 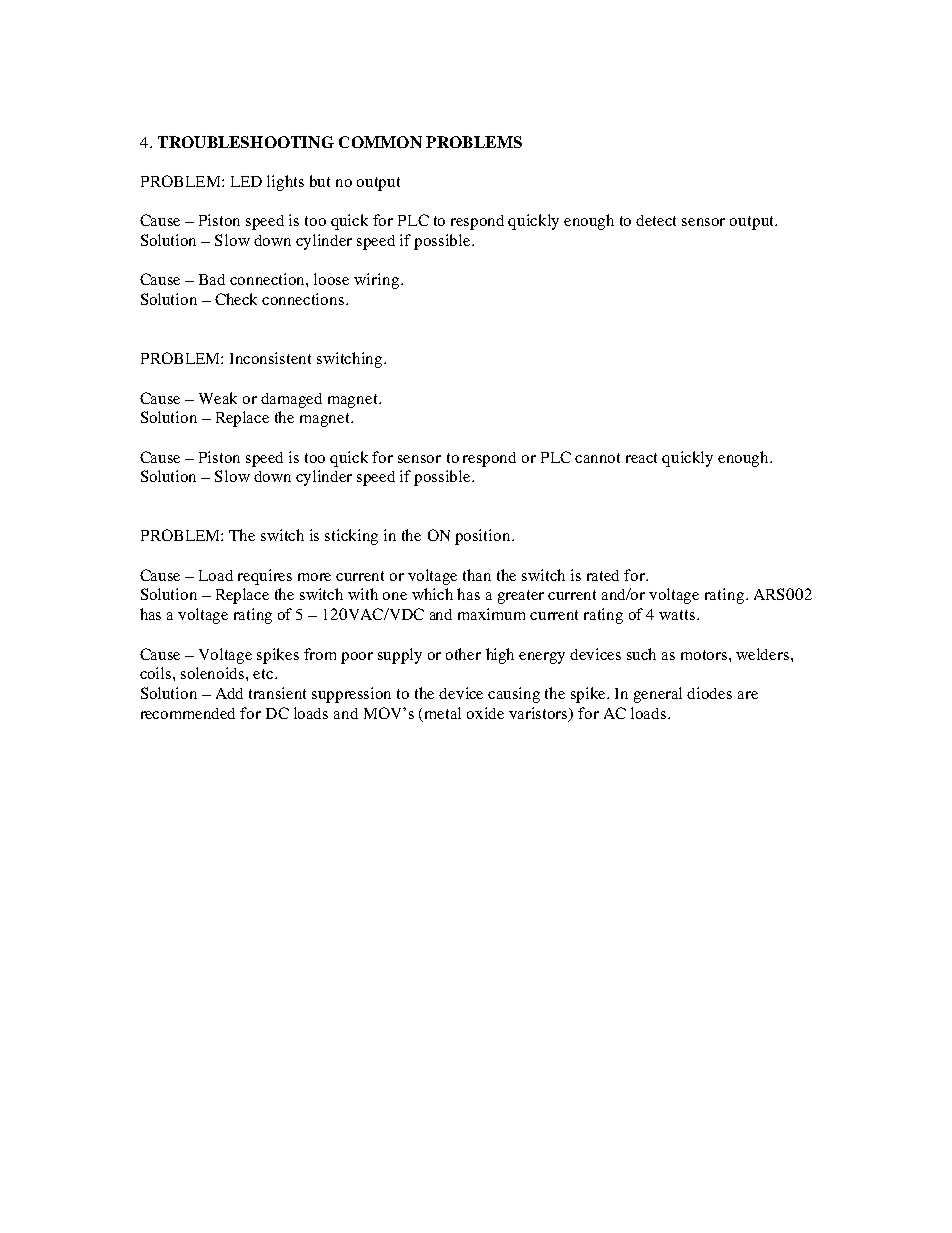 What do you see at coordinates (320, 181) in the page?
I see `but` at bounding box center [320, 181].
